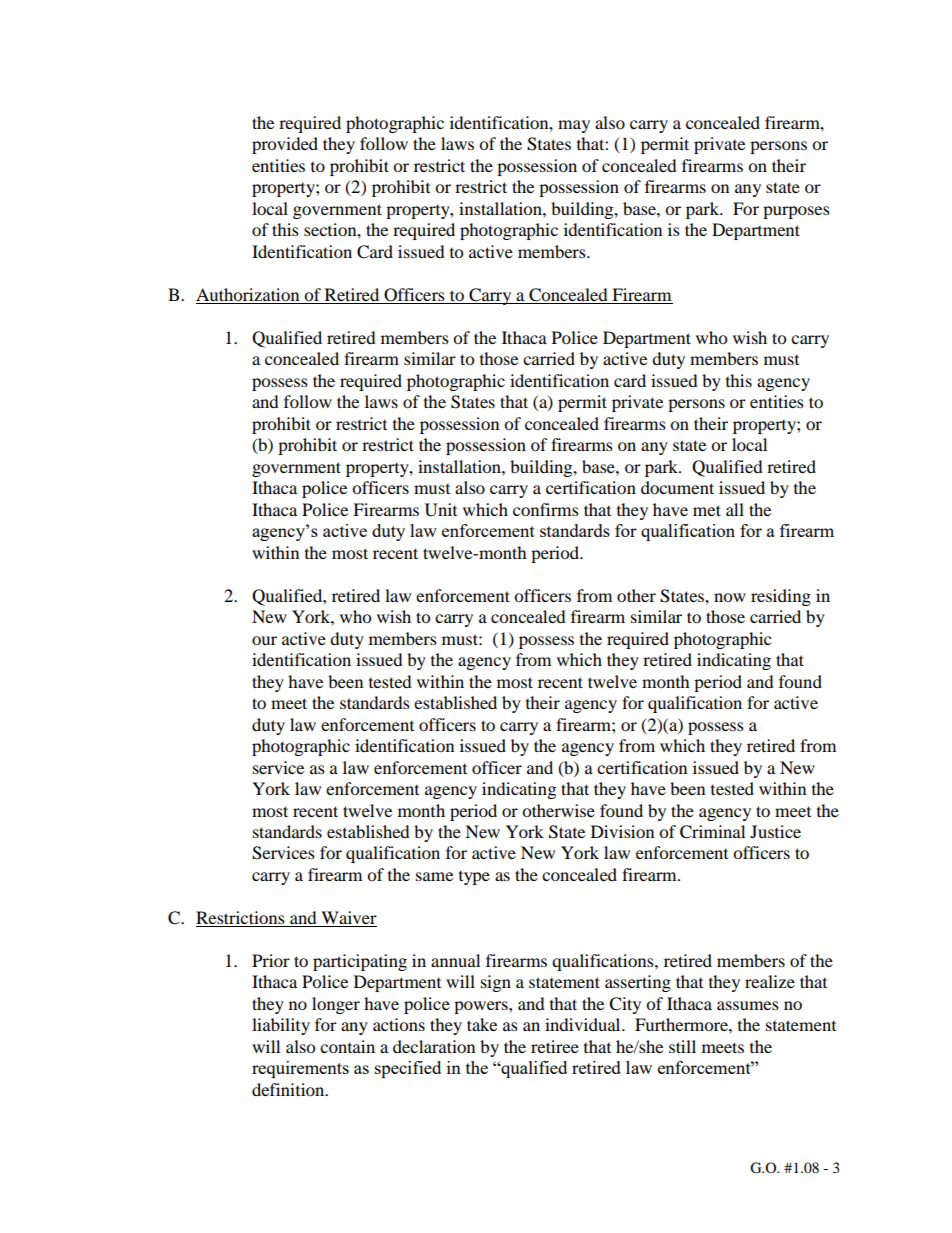 Image resolution: width=952 pixels, height=1233 pixels. Describe the element at coordinates (574, 126) in the screenshot. I see `may` at that location.
